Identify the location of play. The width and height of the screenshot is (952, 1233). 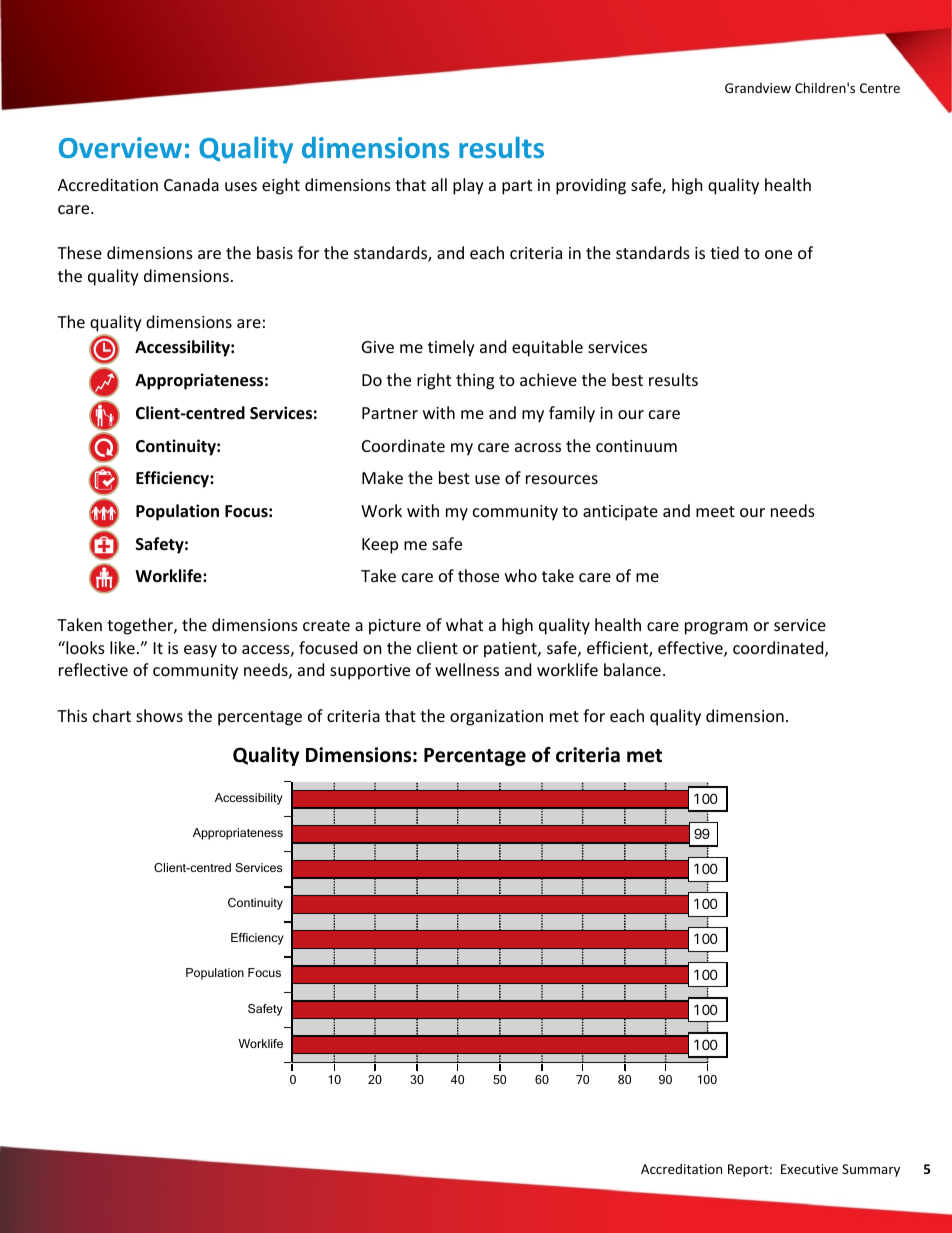
(468, 186).
